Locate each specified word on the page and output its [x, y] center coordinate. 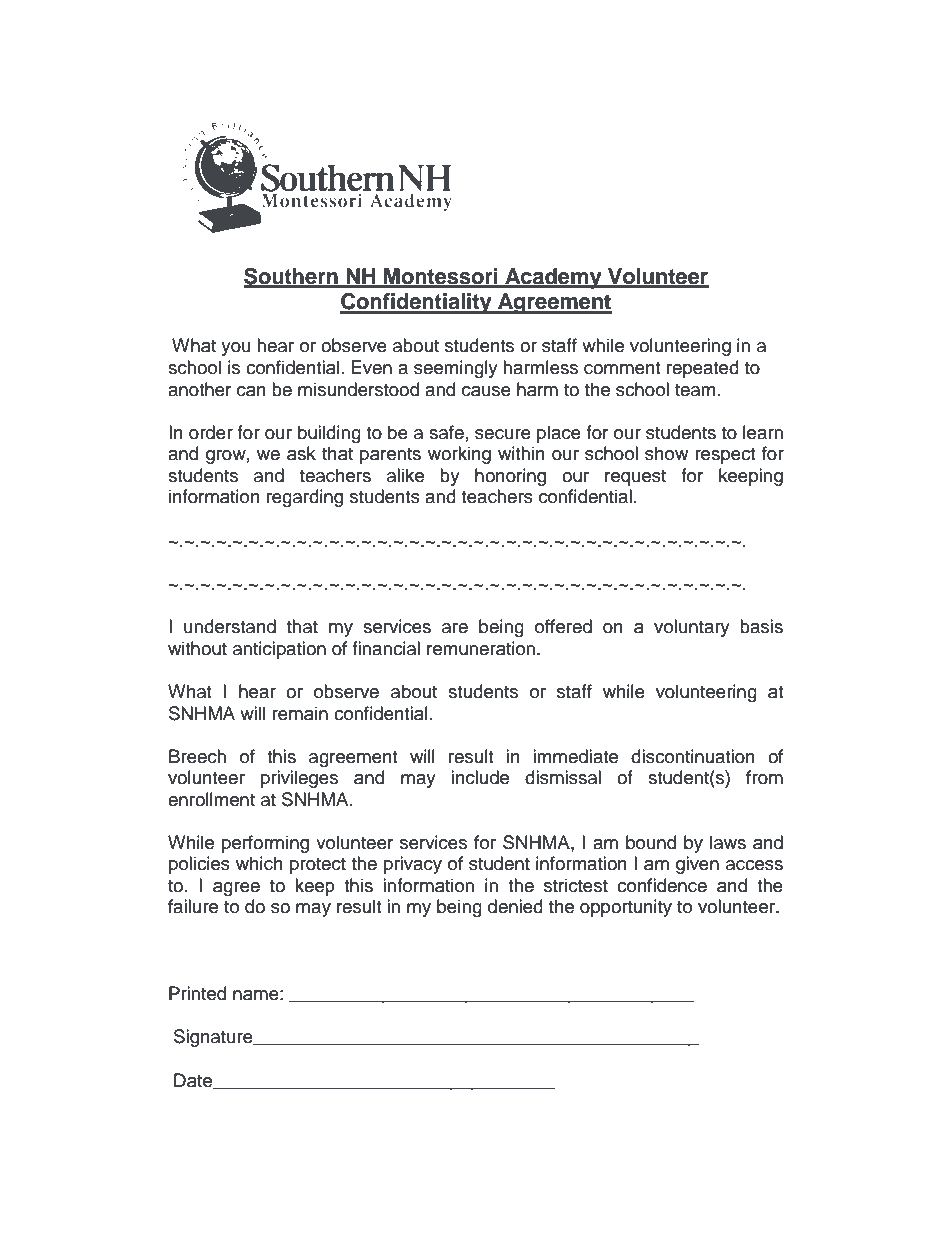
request [635, 478]
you [236, 349]
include [480, 777]
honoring [510, 477]
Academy [553, 278]
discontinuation [693, 756]
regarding [305, 498]
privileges [299, 779]
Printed [197, 993]
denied [515, 906]
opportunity [626, 908]
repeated [703, 369]
